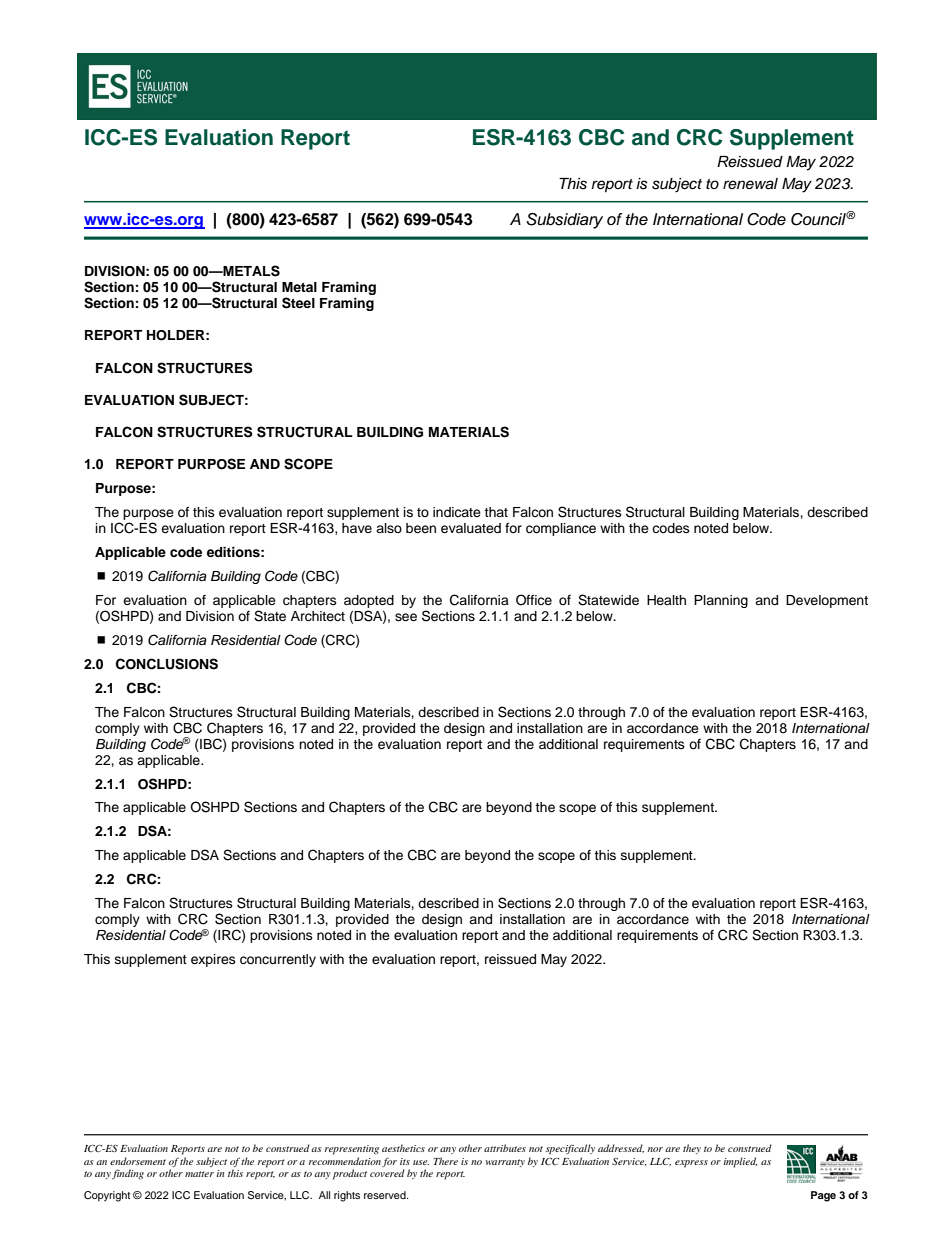  What do you see at coordinates (298, 303) in the page?
I see `Steel` at bounding box center [298, 303].
